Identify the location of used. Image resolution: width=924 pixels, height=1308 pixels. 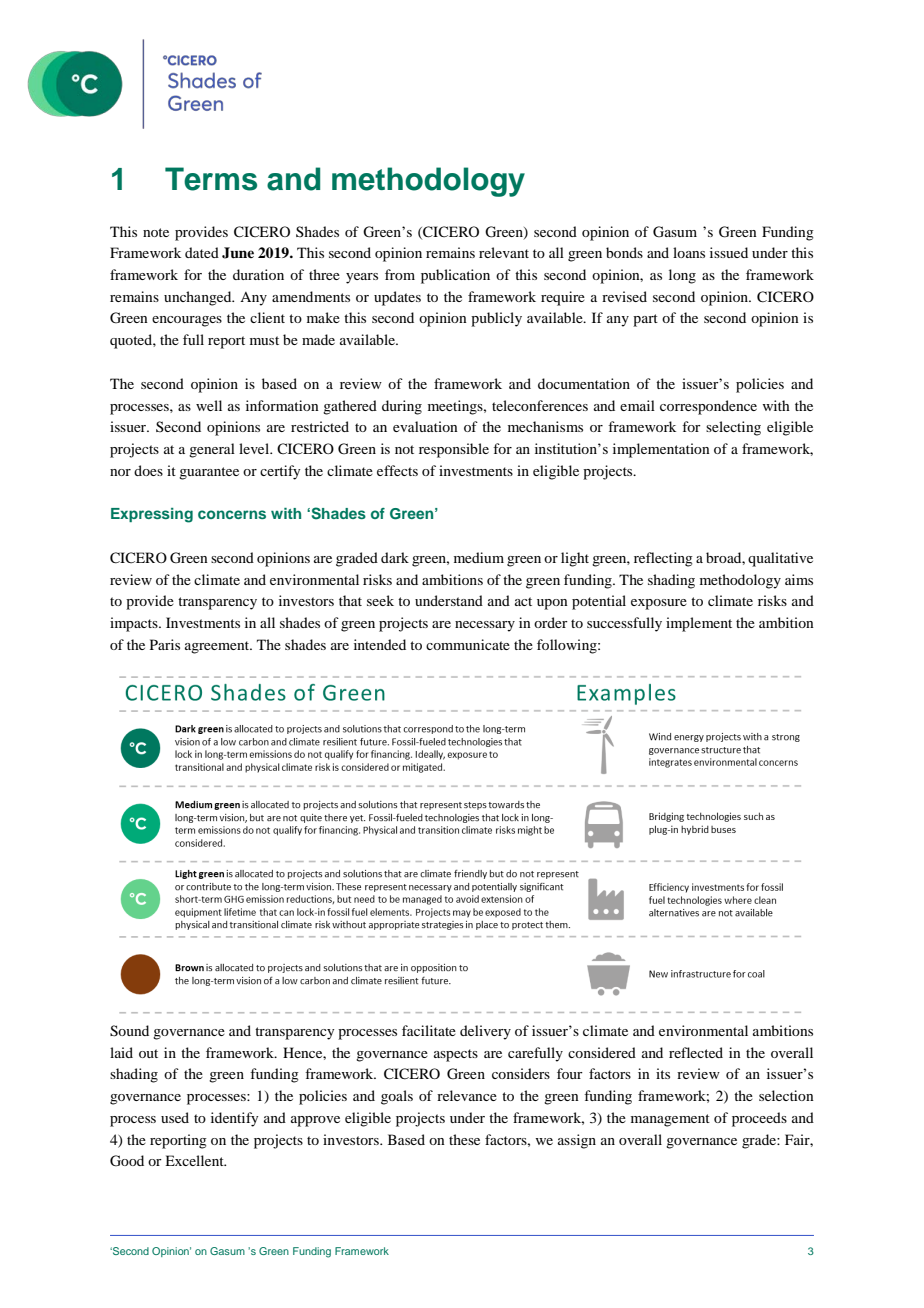
(175, 1117).
